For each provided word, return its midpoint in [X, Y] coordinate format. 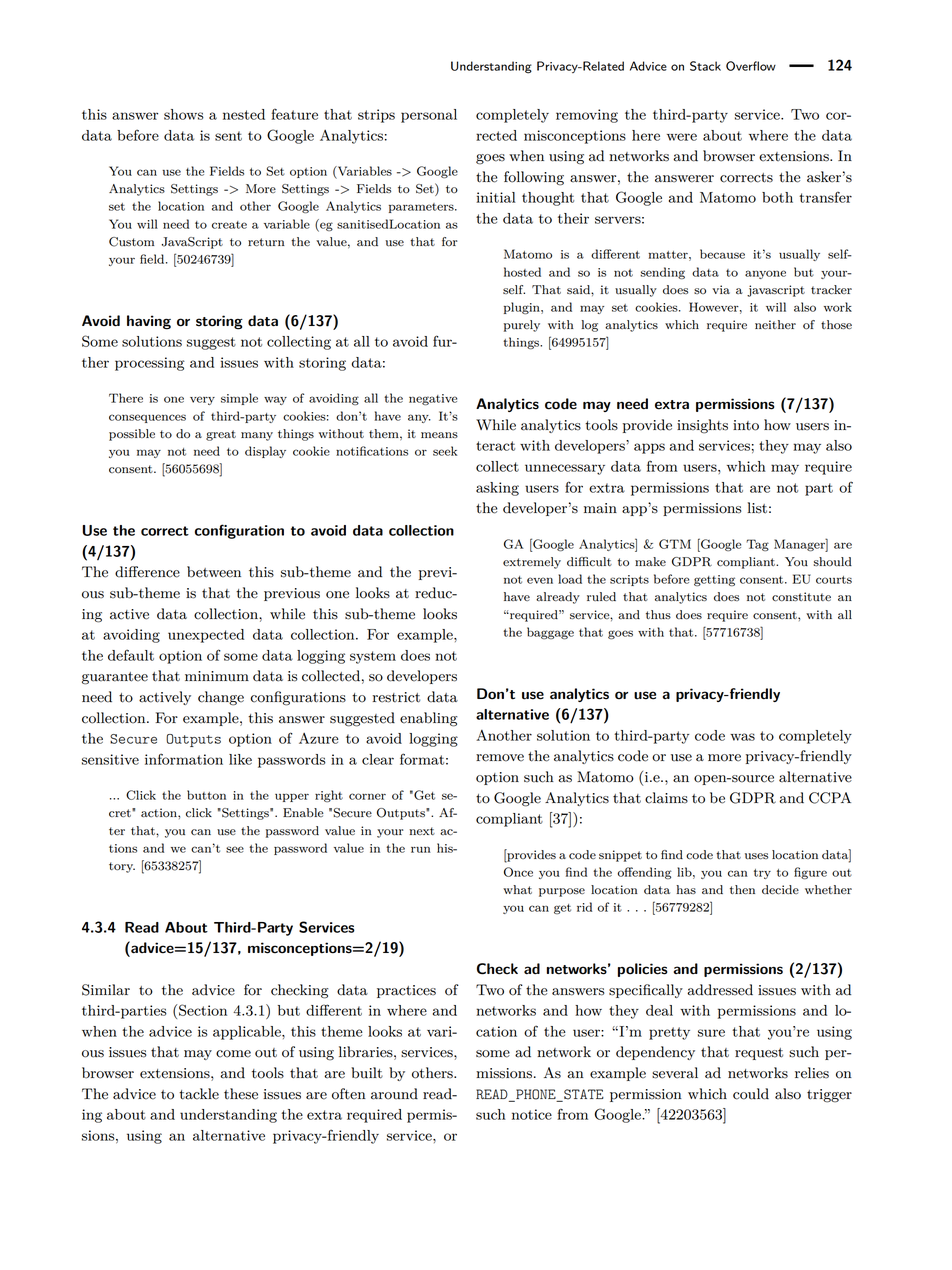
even [540, 580]
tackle [199, 1094]
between [214, 572]
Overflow [751, 66]
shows [184, 114]
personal [429, 116]
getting [714, 580]
